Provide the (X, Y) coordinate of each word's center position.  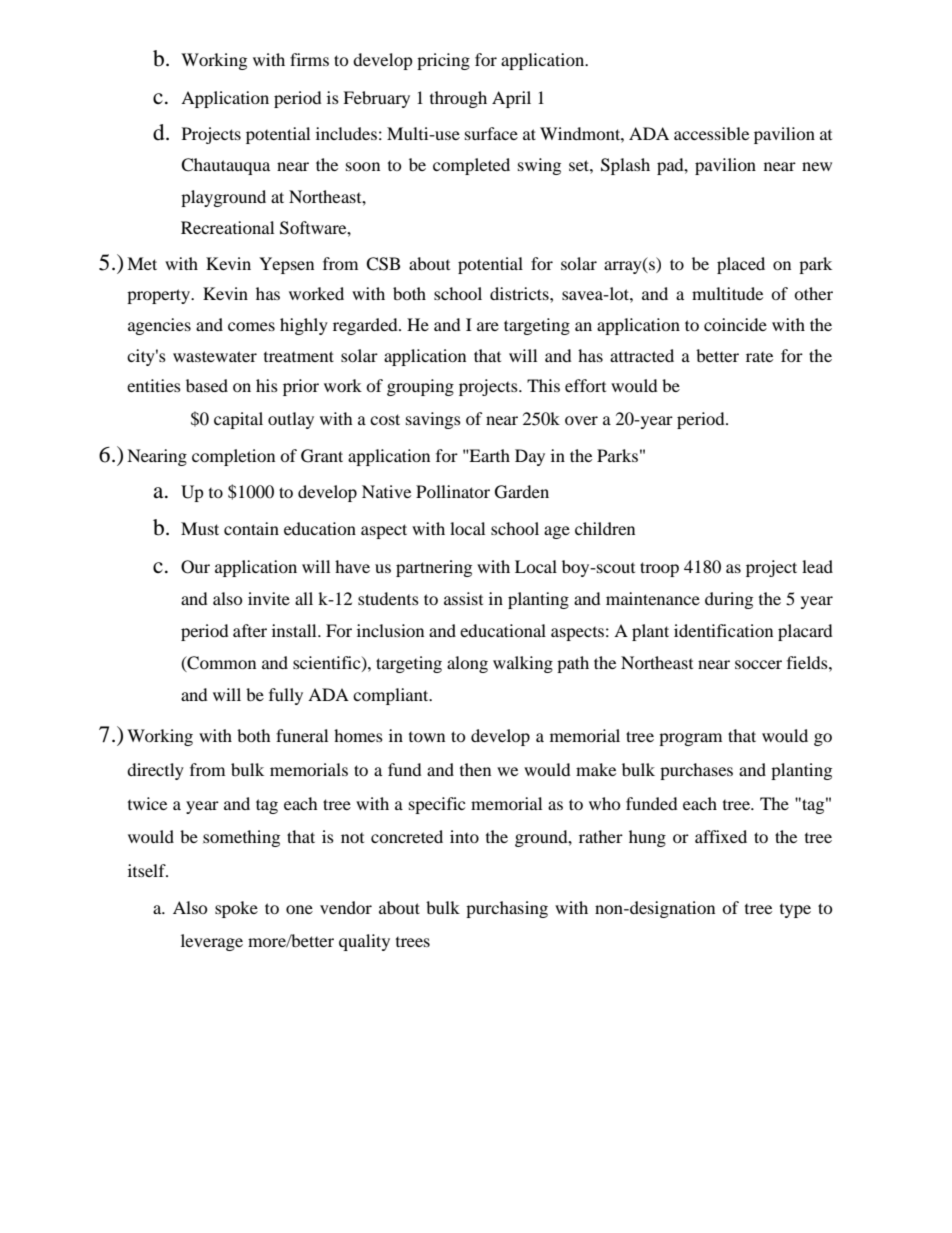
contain (251, 528)
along (467, 664)
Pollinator (453, 491)
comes (251, 326)
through (458, 99)
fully (286, 696)
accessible (711, 133)
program (690, 739)
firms (309, 59)
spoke (236, 909)
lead (817, 566)
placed (741, 265)
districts (520, 293)
